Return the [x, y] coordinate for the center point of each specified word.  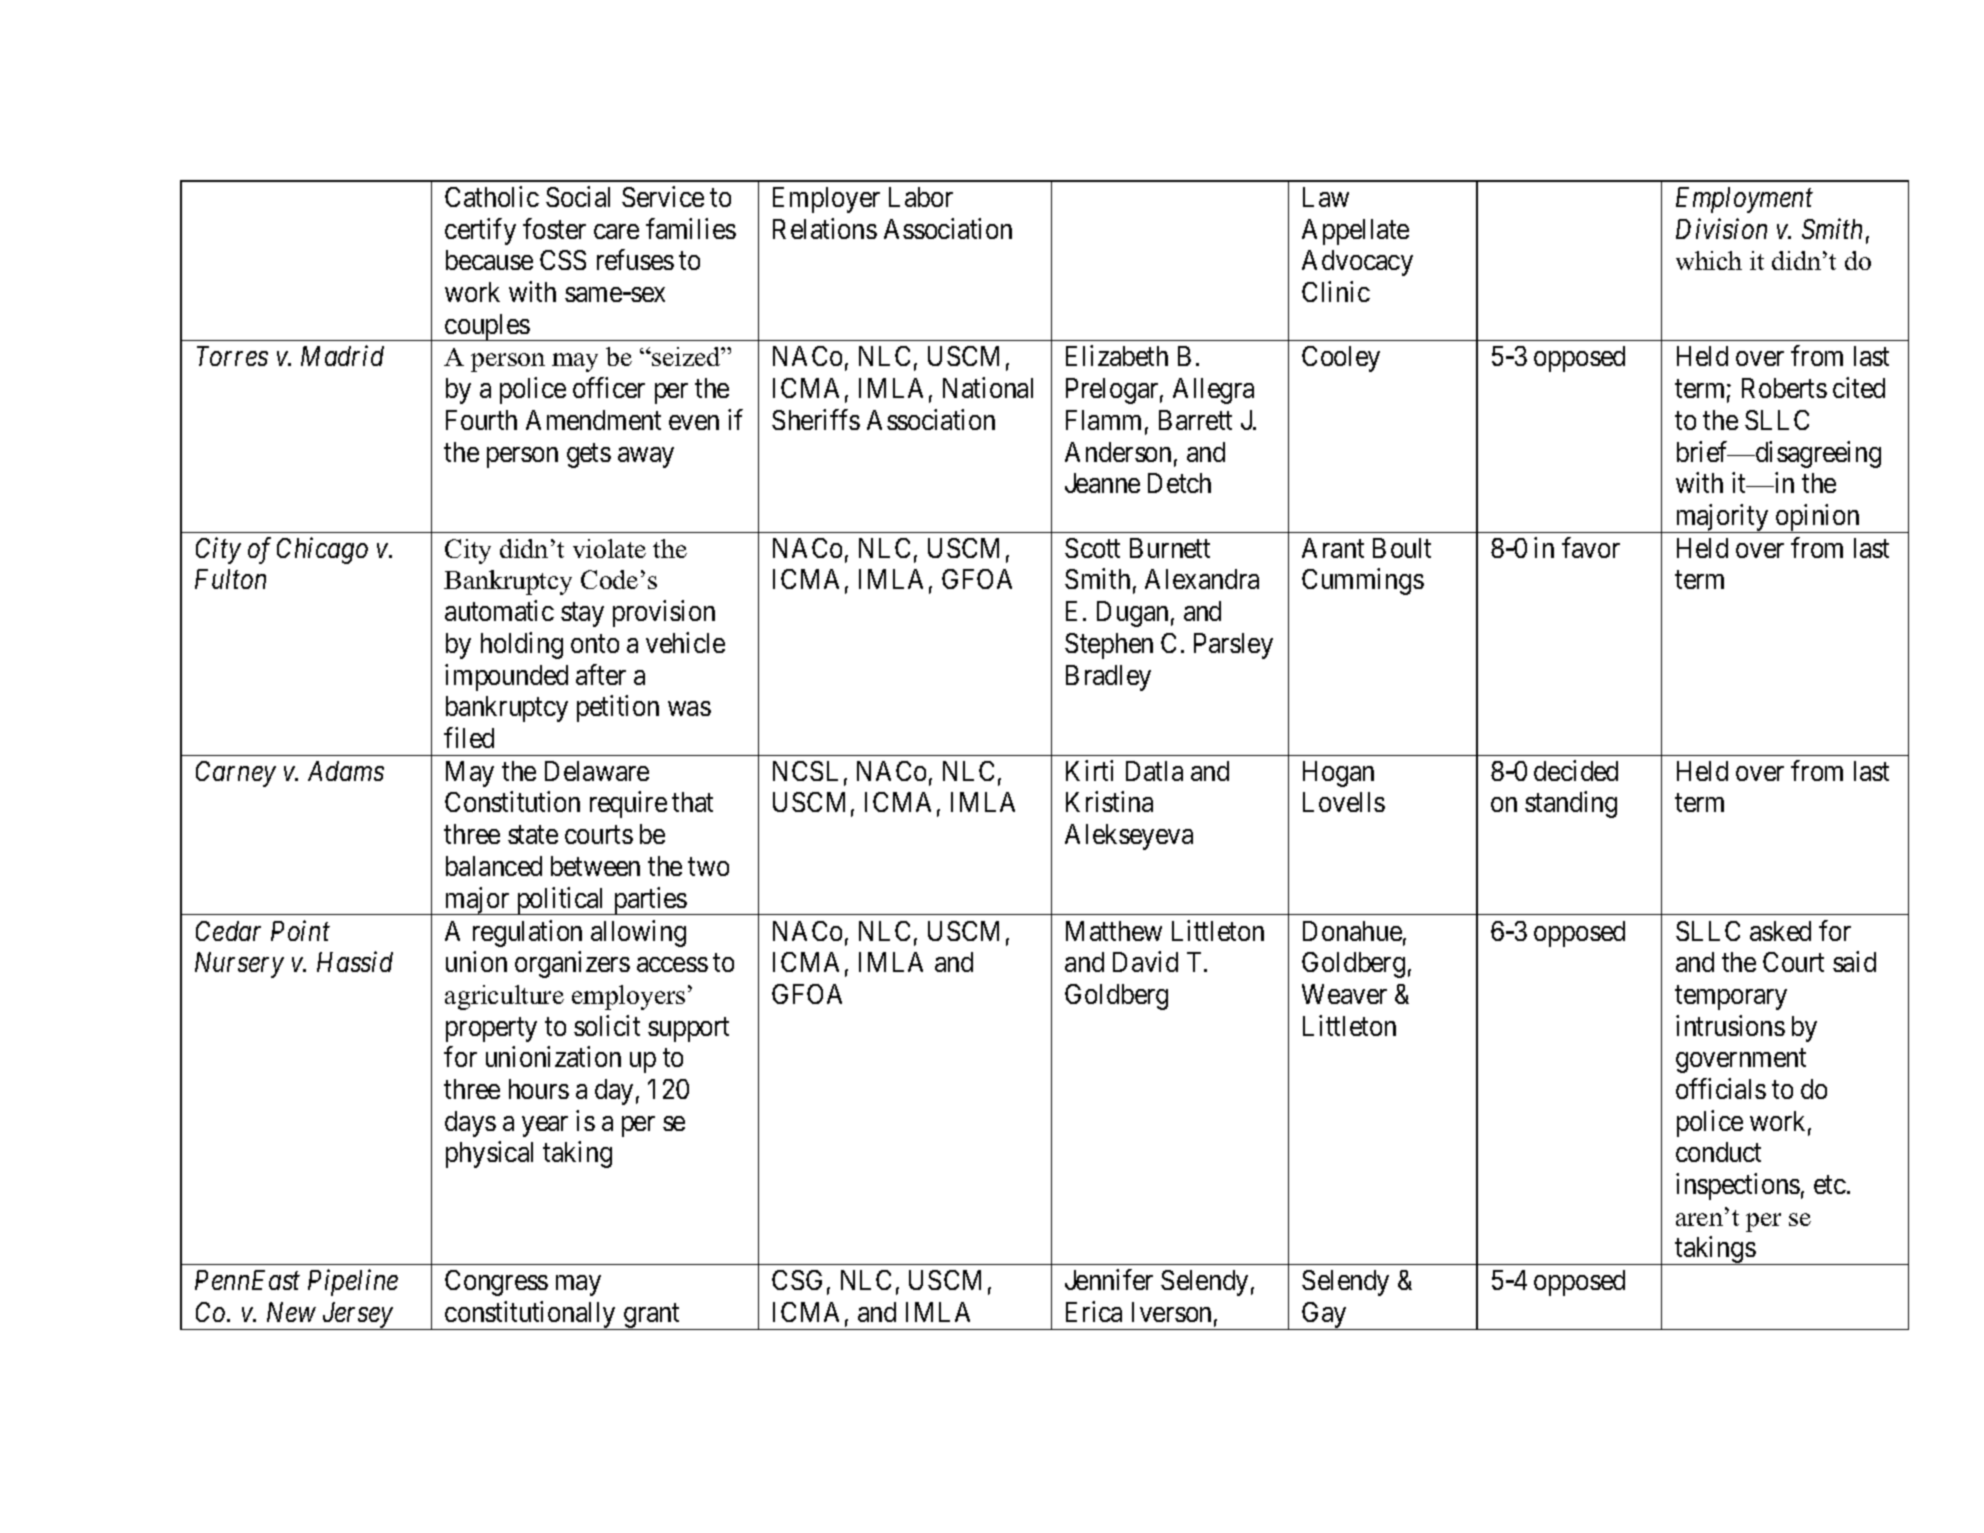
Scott [1092, 548]
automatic [499, 610]
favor [1591, 547]
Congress [496, 1283]
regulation [527, 933]
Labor [921, 197]
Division [1721, 228]
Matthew [1114, 931]
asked [1780, 931]
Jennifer [1109, 1280]
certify [480, 231]
